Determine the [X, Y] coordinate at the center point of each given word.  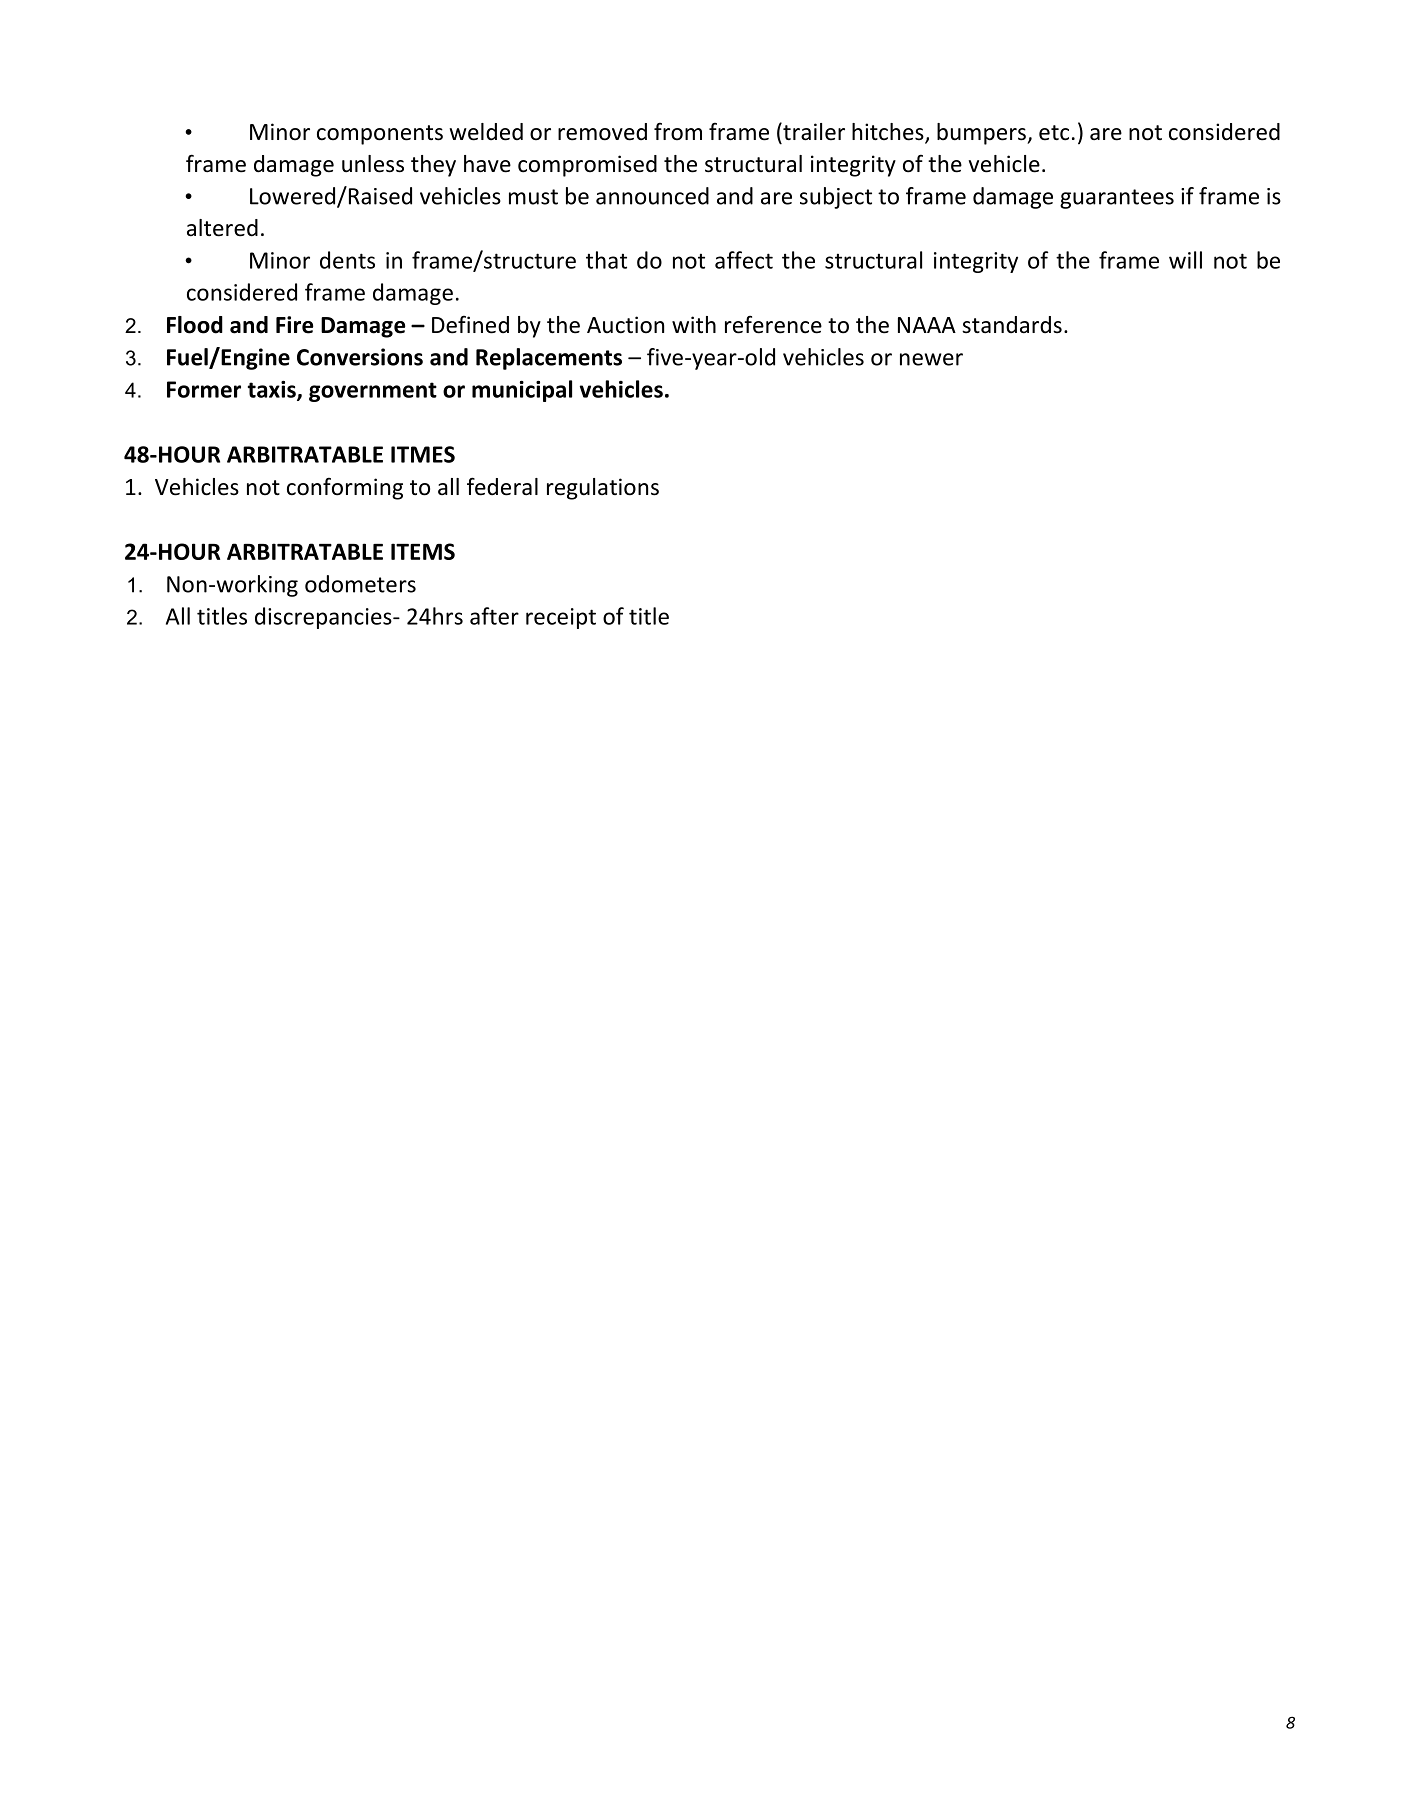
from [678, 131]
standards [1012, 325]
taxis [273, 390]
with [694, 324]
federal [502, 486]
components [380, 135]
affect [744, 260]
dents [347, 260]
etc [1054, 133]
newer [931, 359]
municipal [522, 391]
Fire [294, 325]
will [1185, 260]
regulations [603, 489]
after [494, 616]
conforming [345, 488]
